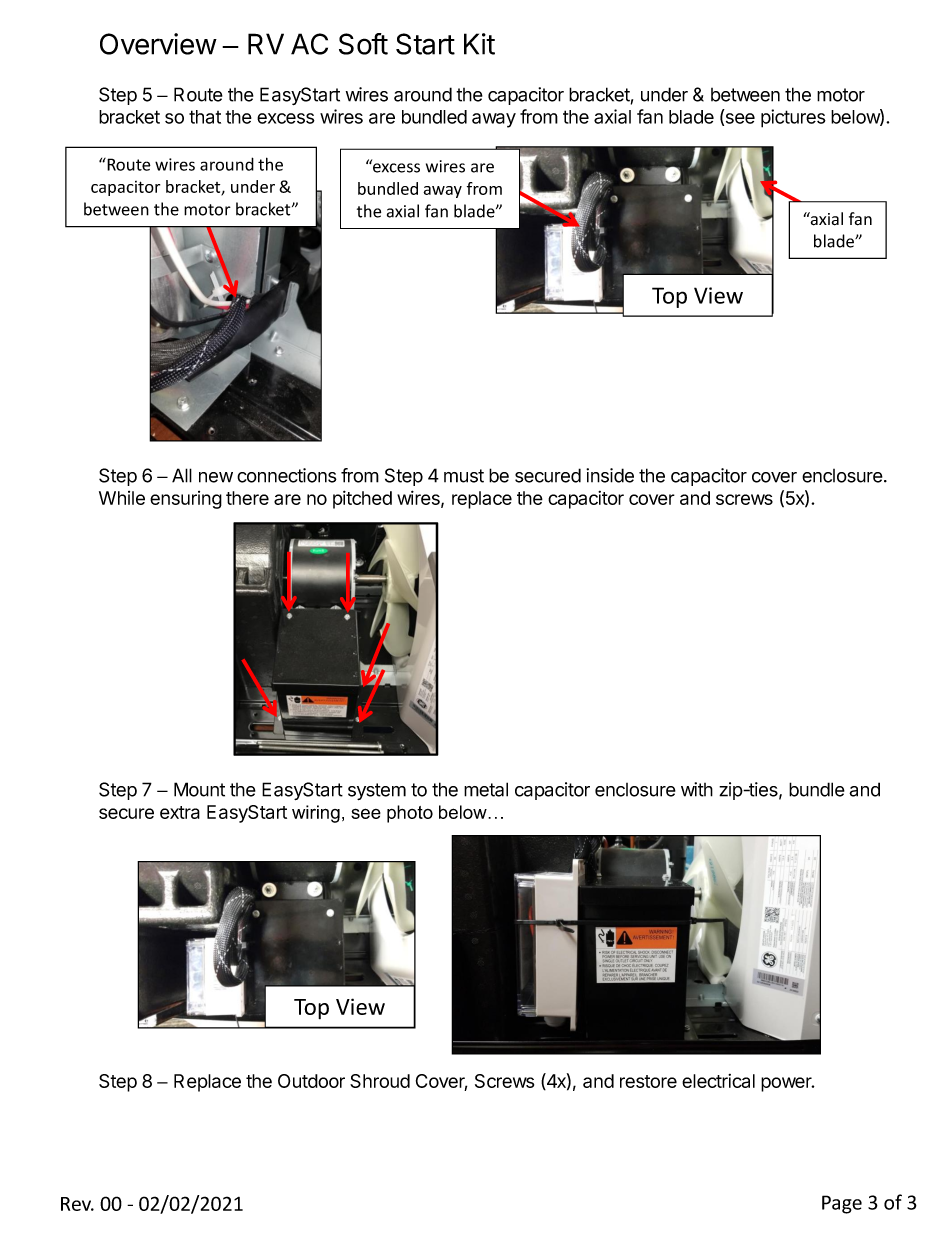  Describe the element at coordinates (486, 789) in the document. I see `metal` at that location.
